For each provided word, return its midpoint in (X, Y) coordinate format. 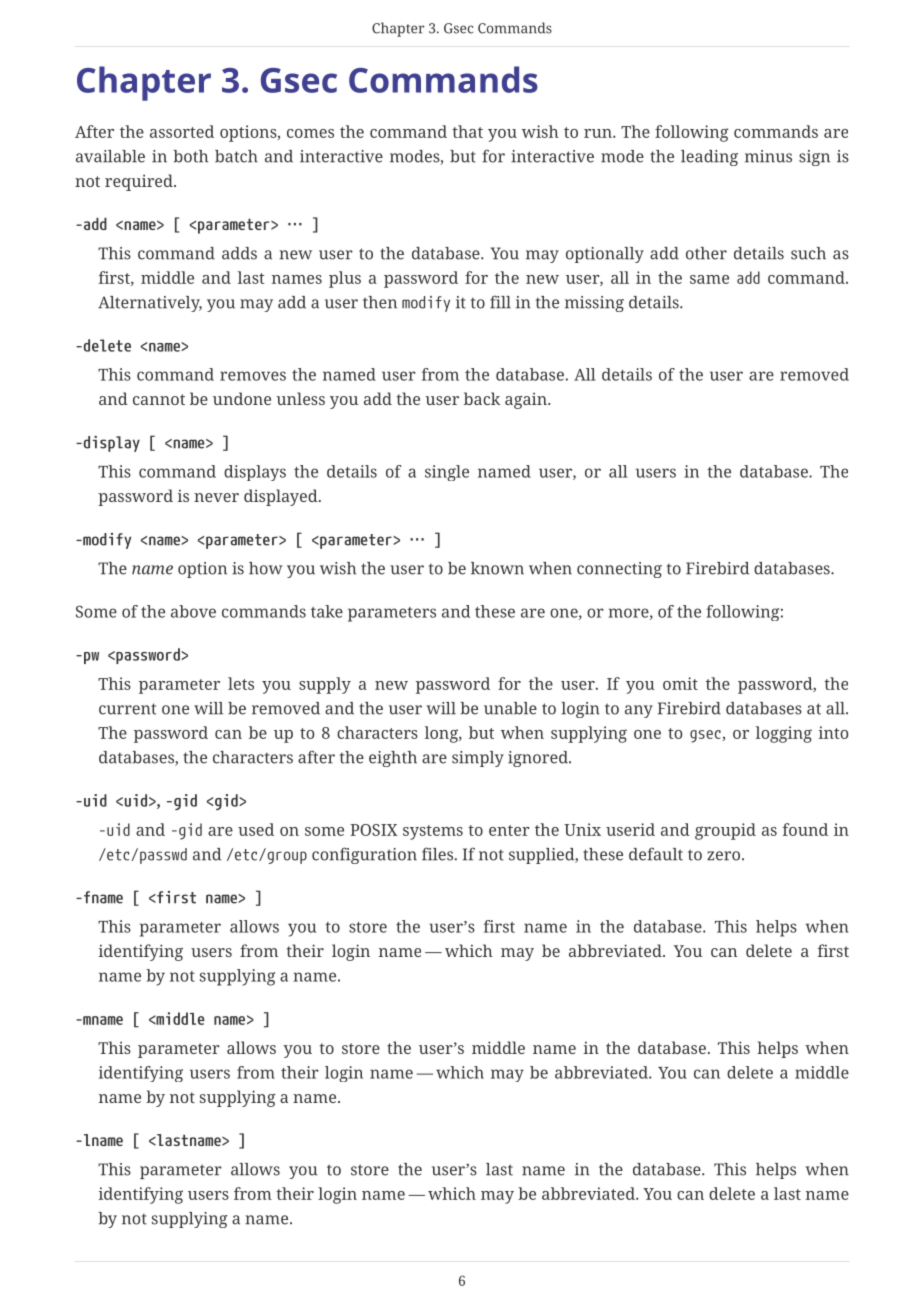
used (256, 829)
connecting (619, 570)
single (447, 473)
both (190, 156)
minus (768, 156)
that (467, 131)
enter (509, 830)
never (216, 497)
